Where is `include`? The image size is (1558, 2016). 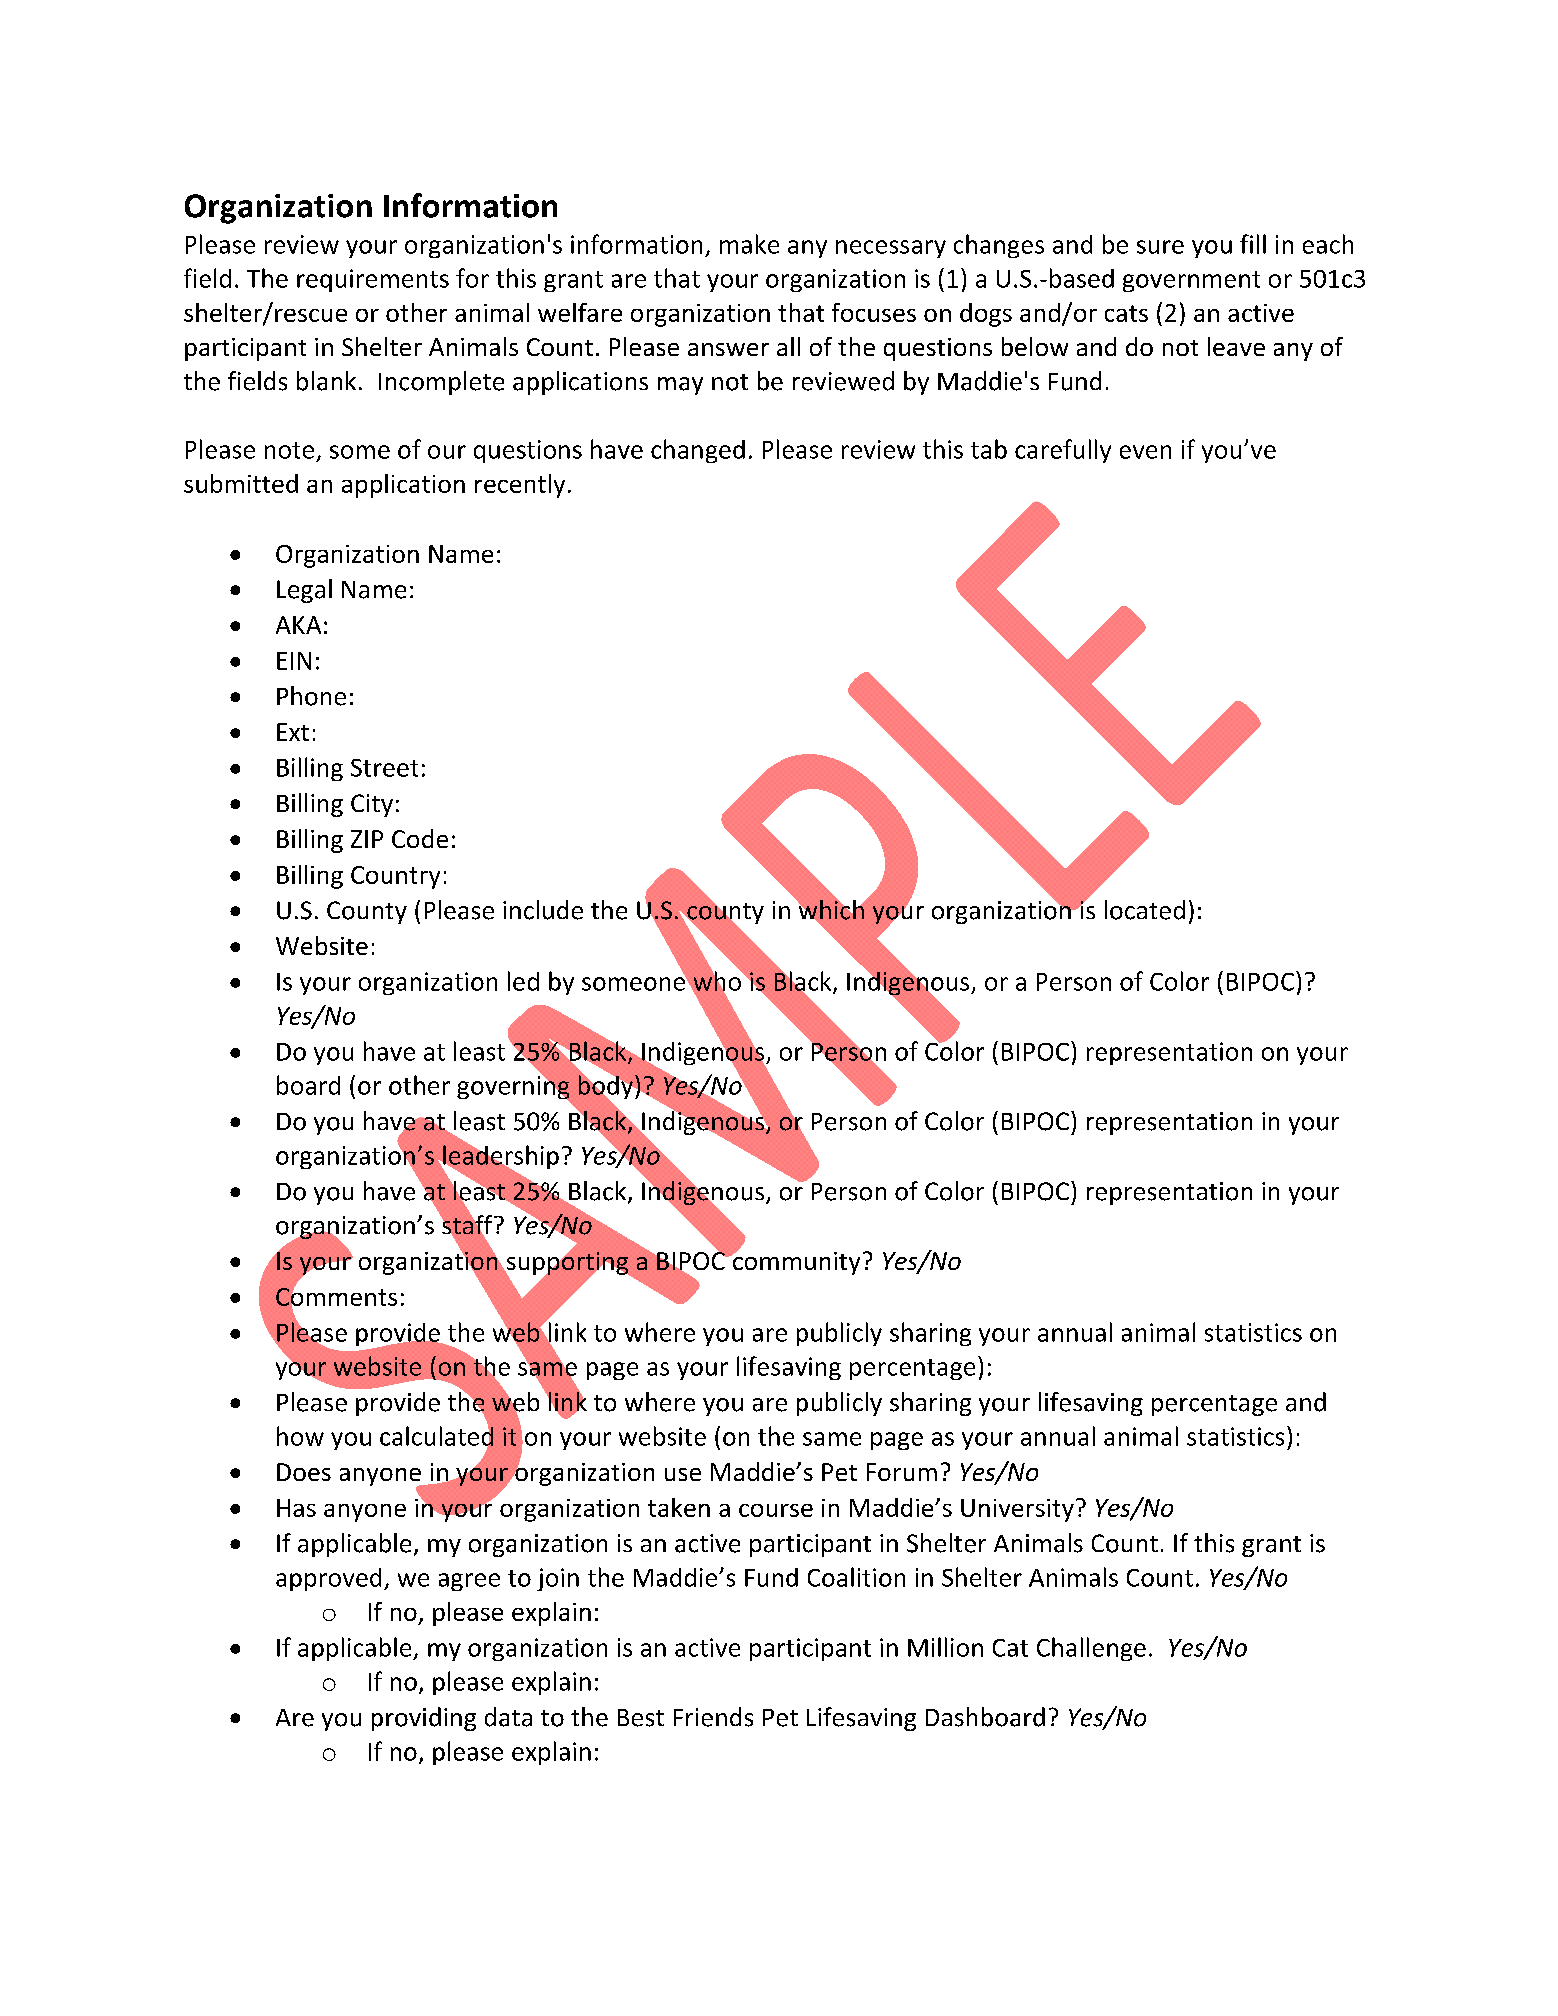 include is located at coordinates (543, 910).
